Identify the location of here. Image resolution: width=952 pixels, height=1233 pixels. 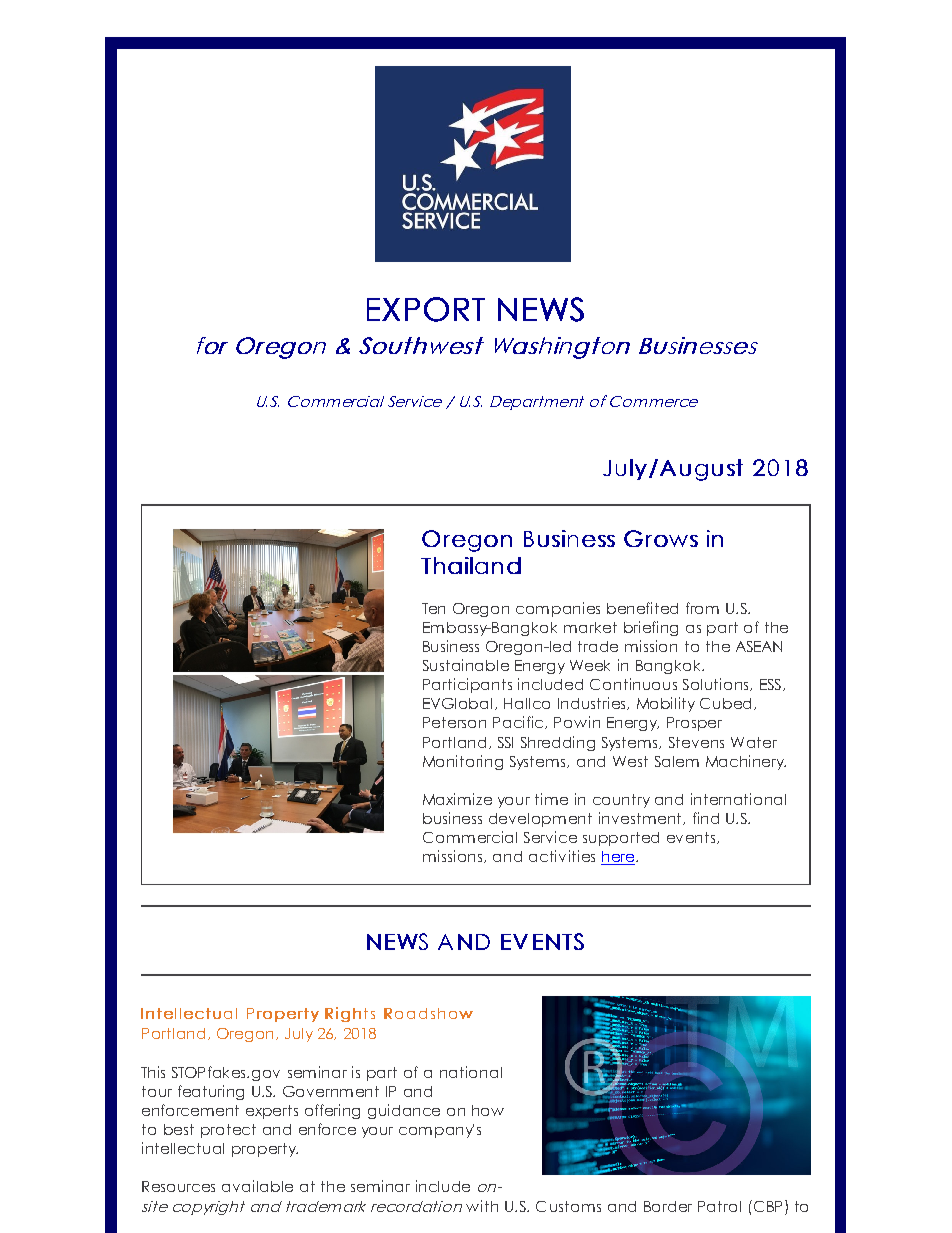
(619, 858).
